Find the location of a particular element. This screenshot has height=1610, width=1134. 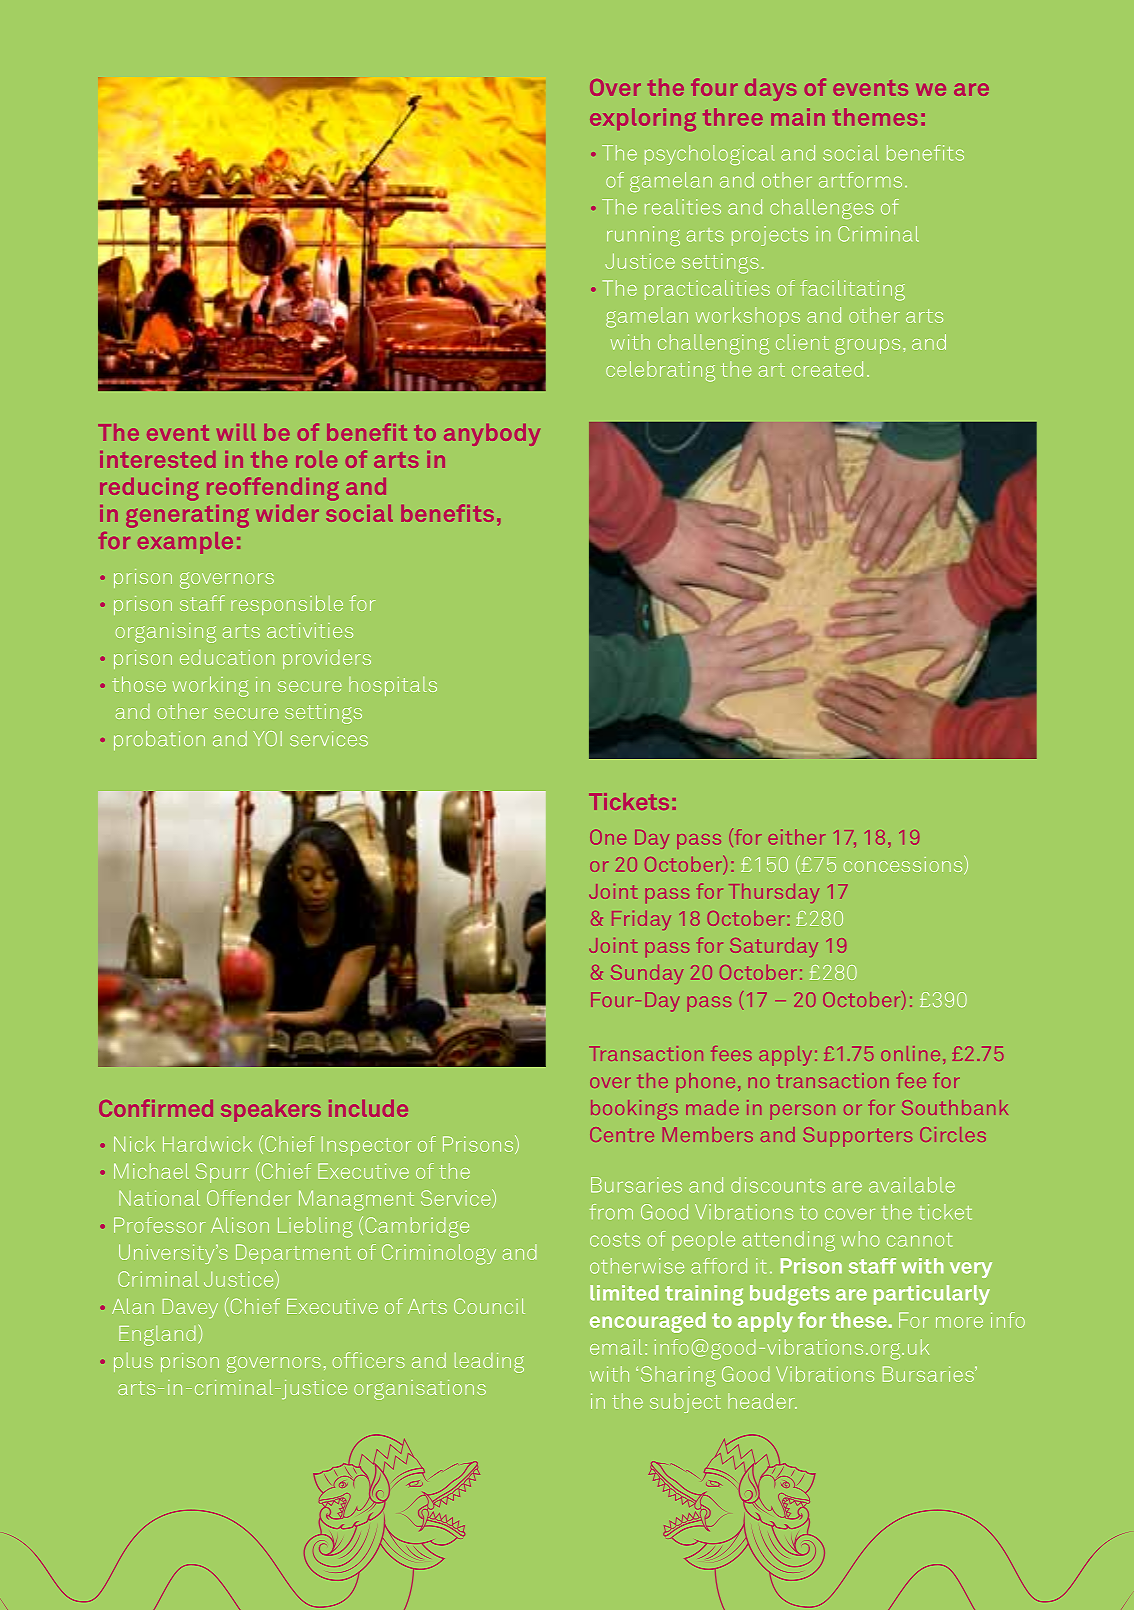

example is located at coordinates (185, 543).
